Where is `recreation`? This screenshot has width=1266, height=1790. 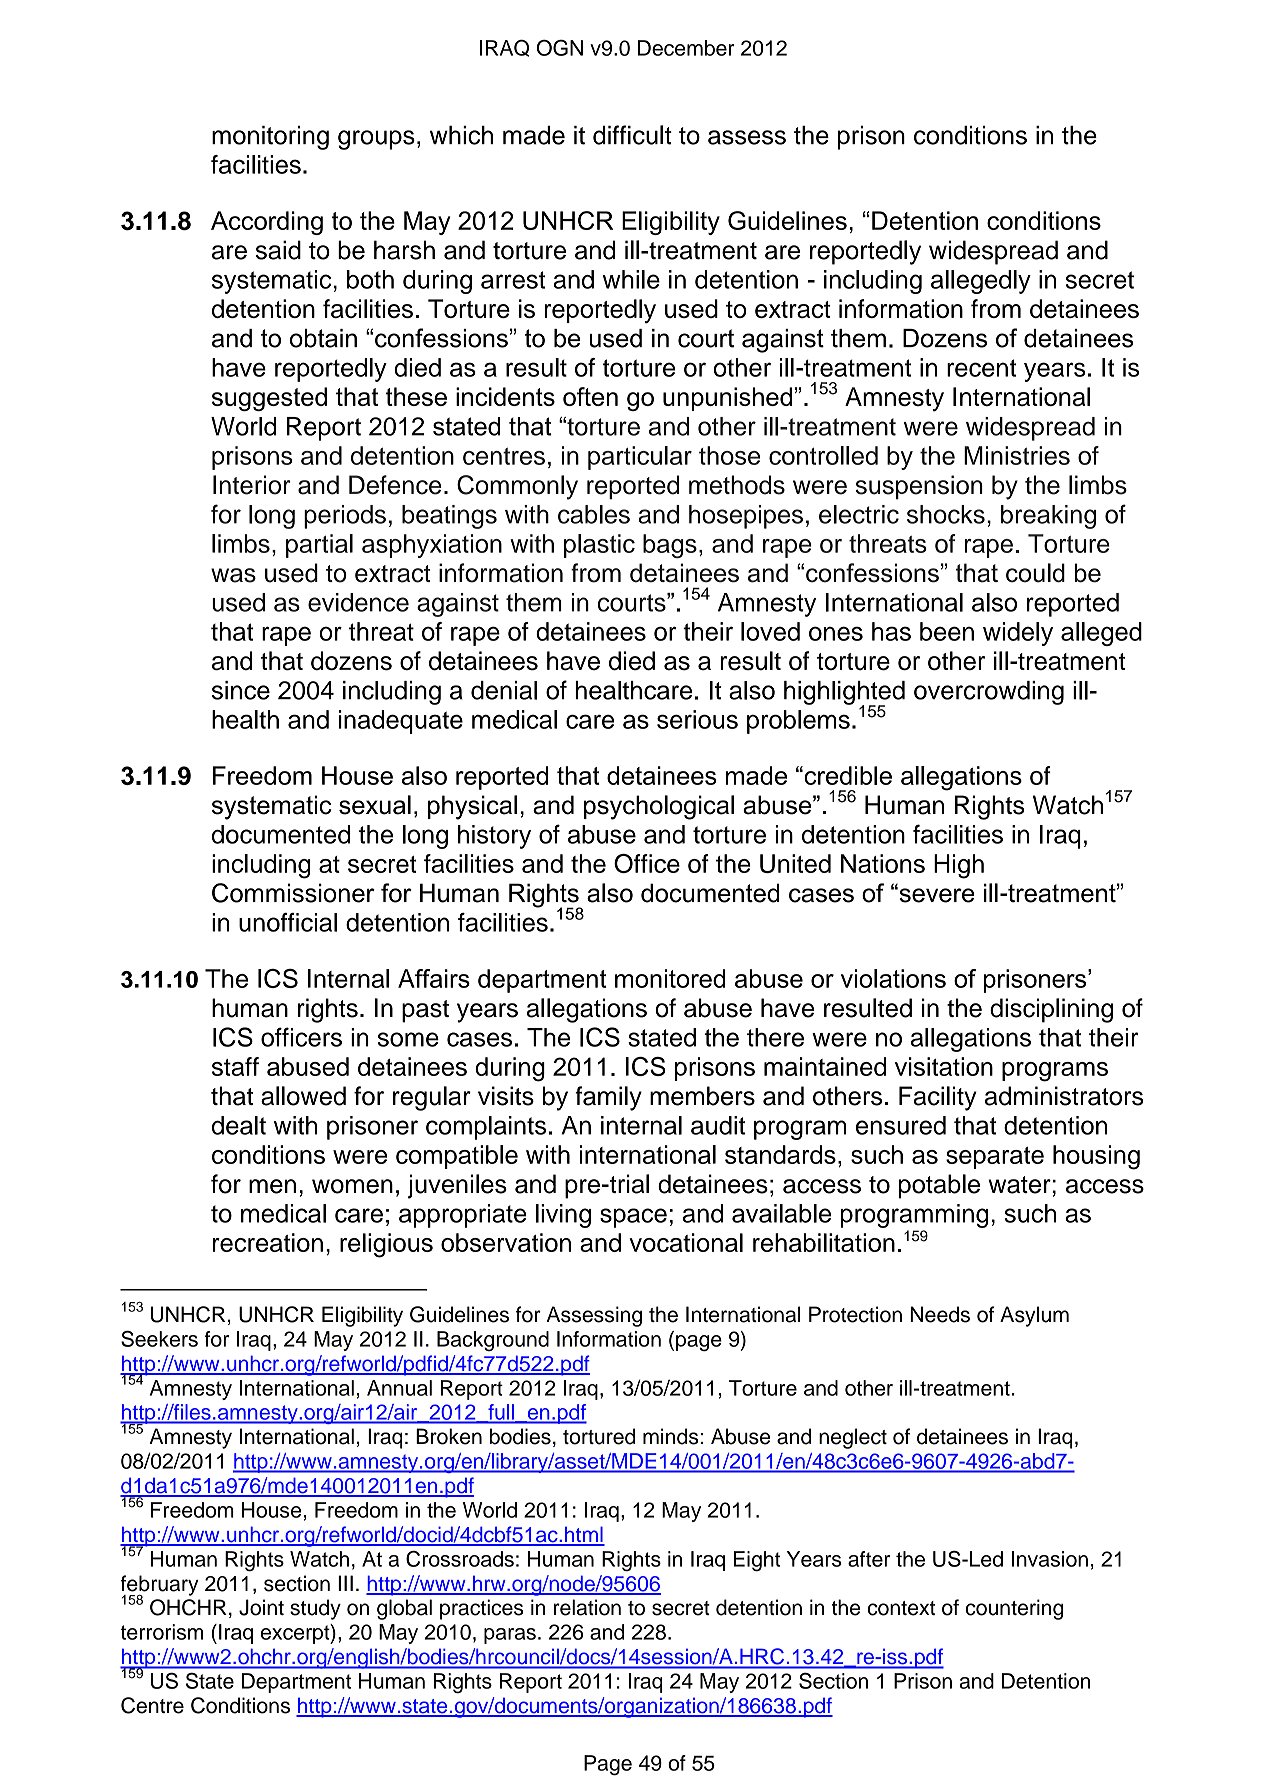
recreation is located at coordinates (268, 1242).
